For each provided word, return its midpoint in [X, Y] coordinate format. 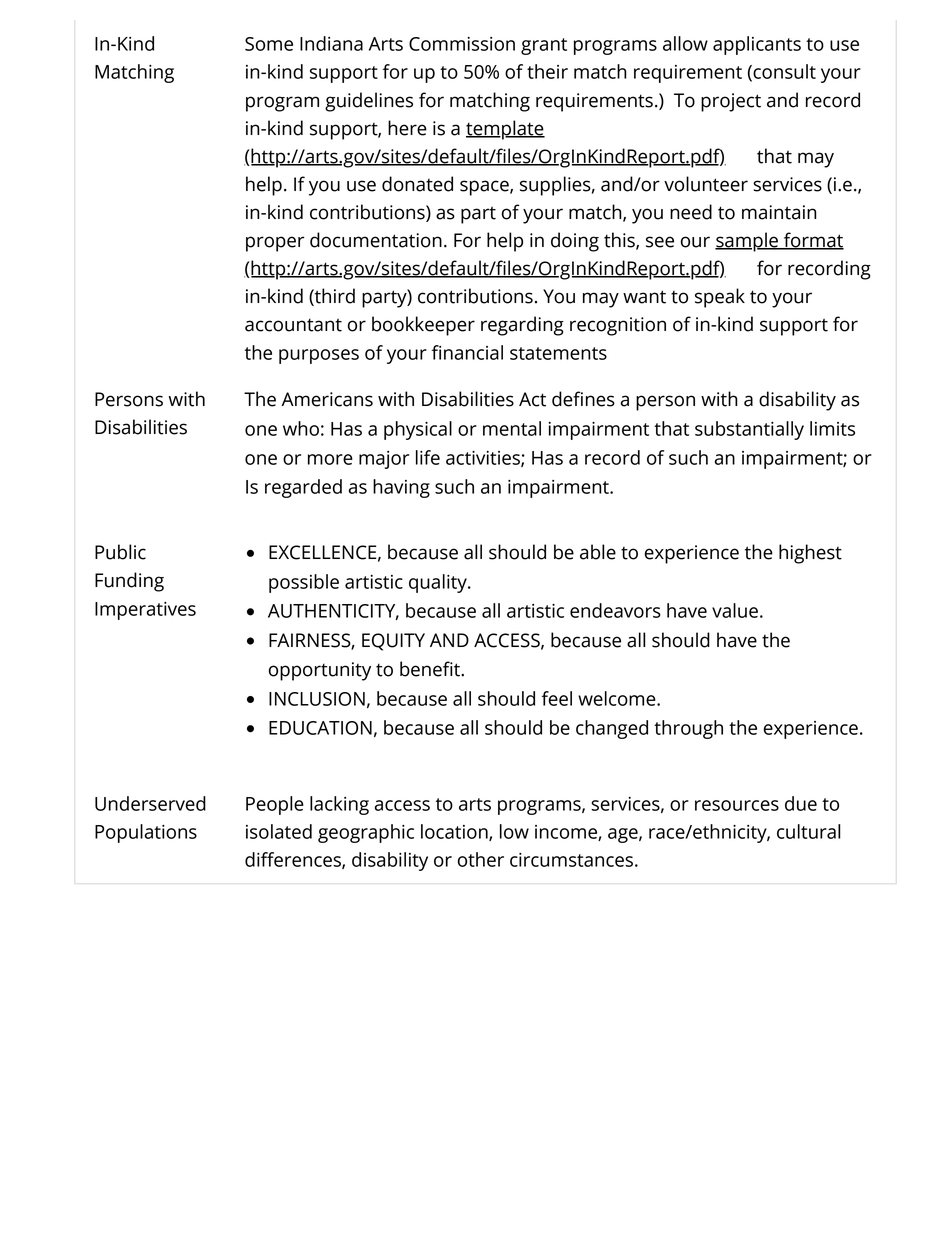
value [735, 610]
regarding [522, 326]
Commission [462, 44]
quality [439, 583]
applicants [757, 45]
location [455, 832]
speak [720, 298]
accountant [293, 325]
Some [269, 44]
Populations [146, 833]
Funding [129, 582]
